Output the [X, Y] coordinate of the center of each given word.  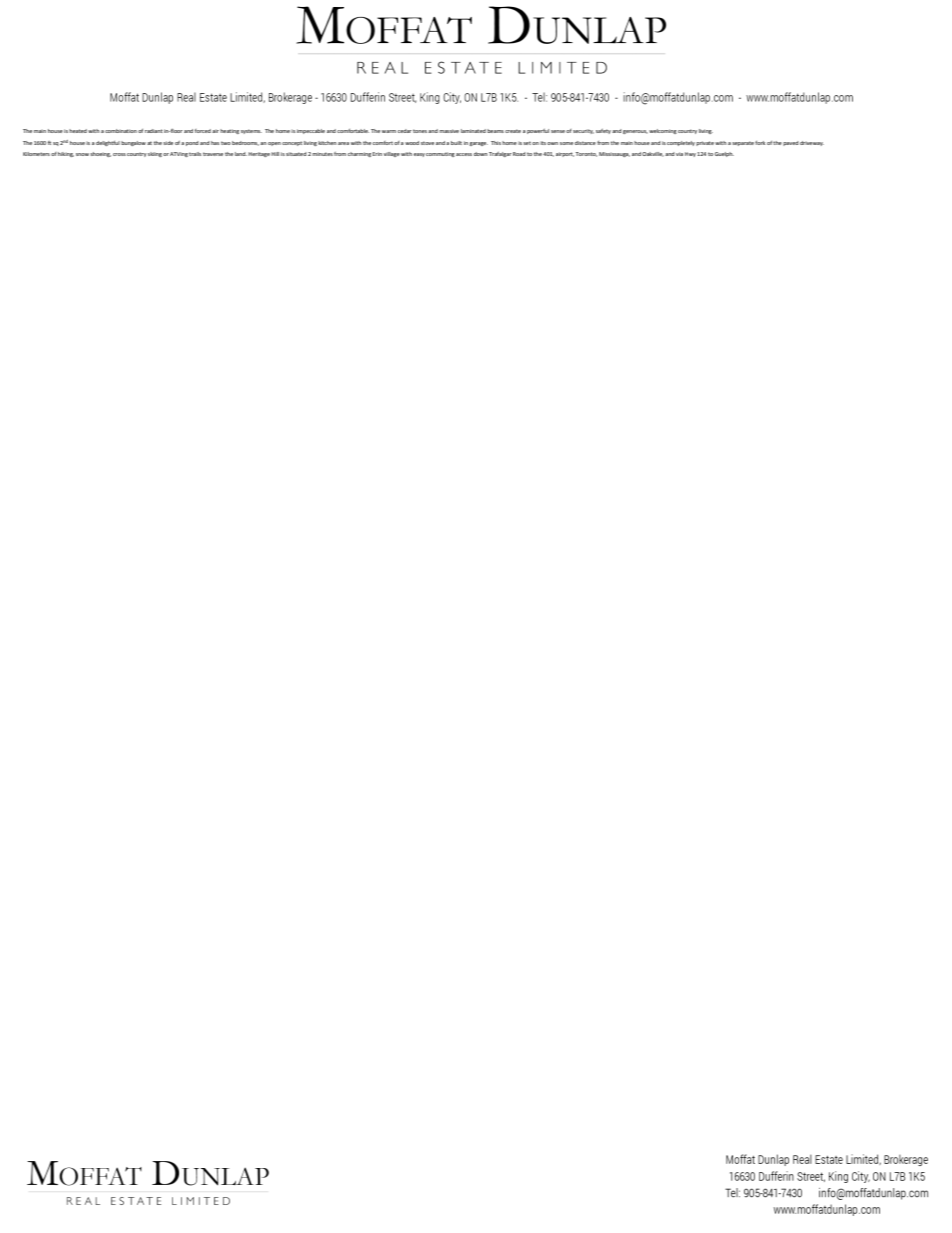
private [705, 143]
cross [119, 154]
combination [121, 131]
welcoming [663, 131]
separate [743, 143]
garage [478, 144]
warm [389, 131]
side [168, 143]
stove [427, 143]
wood [412, 143]
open [274, 144]
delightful [108, 143]
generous [635, 132]
